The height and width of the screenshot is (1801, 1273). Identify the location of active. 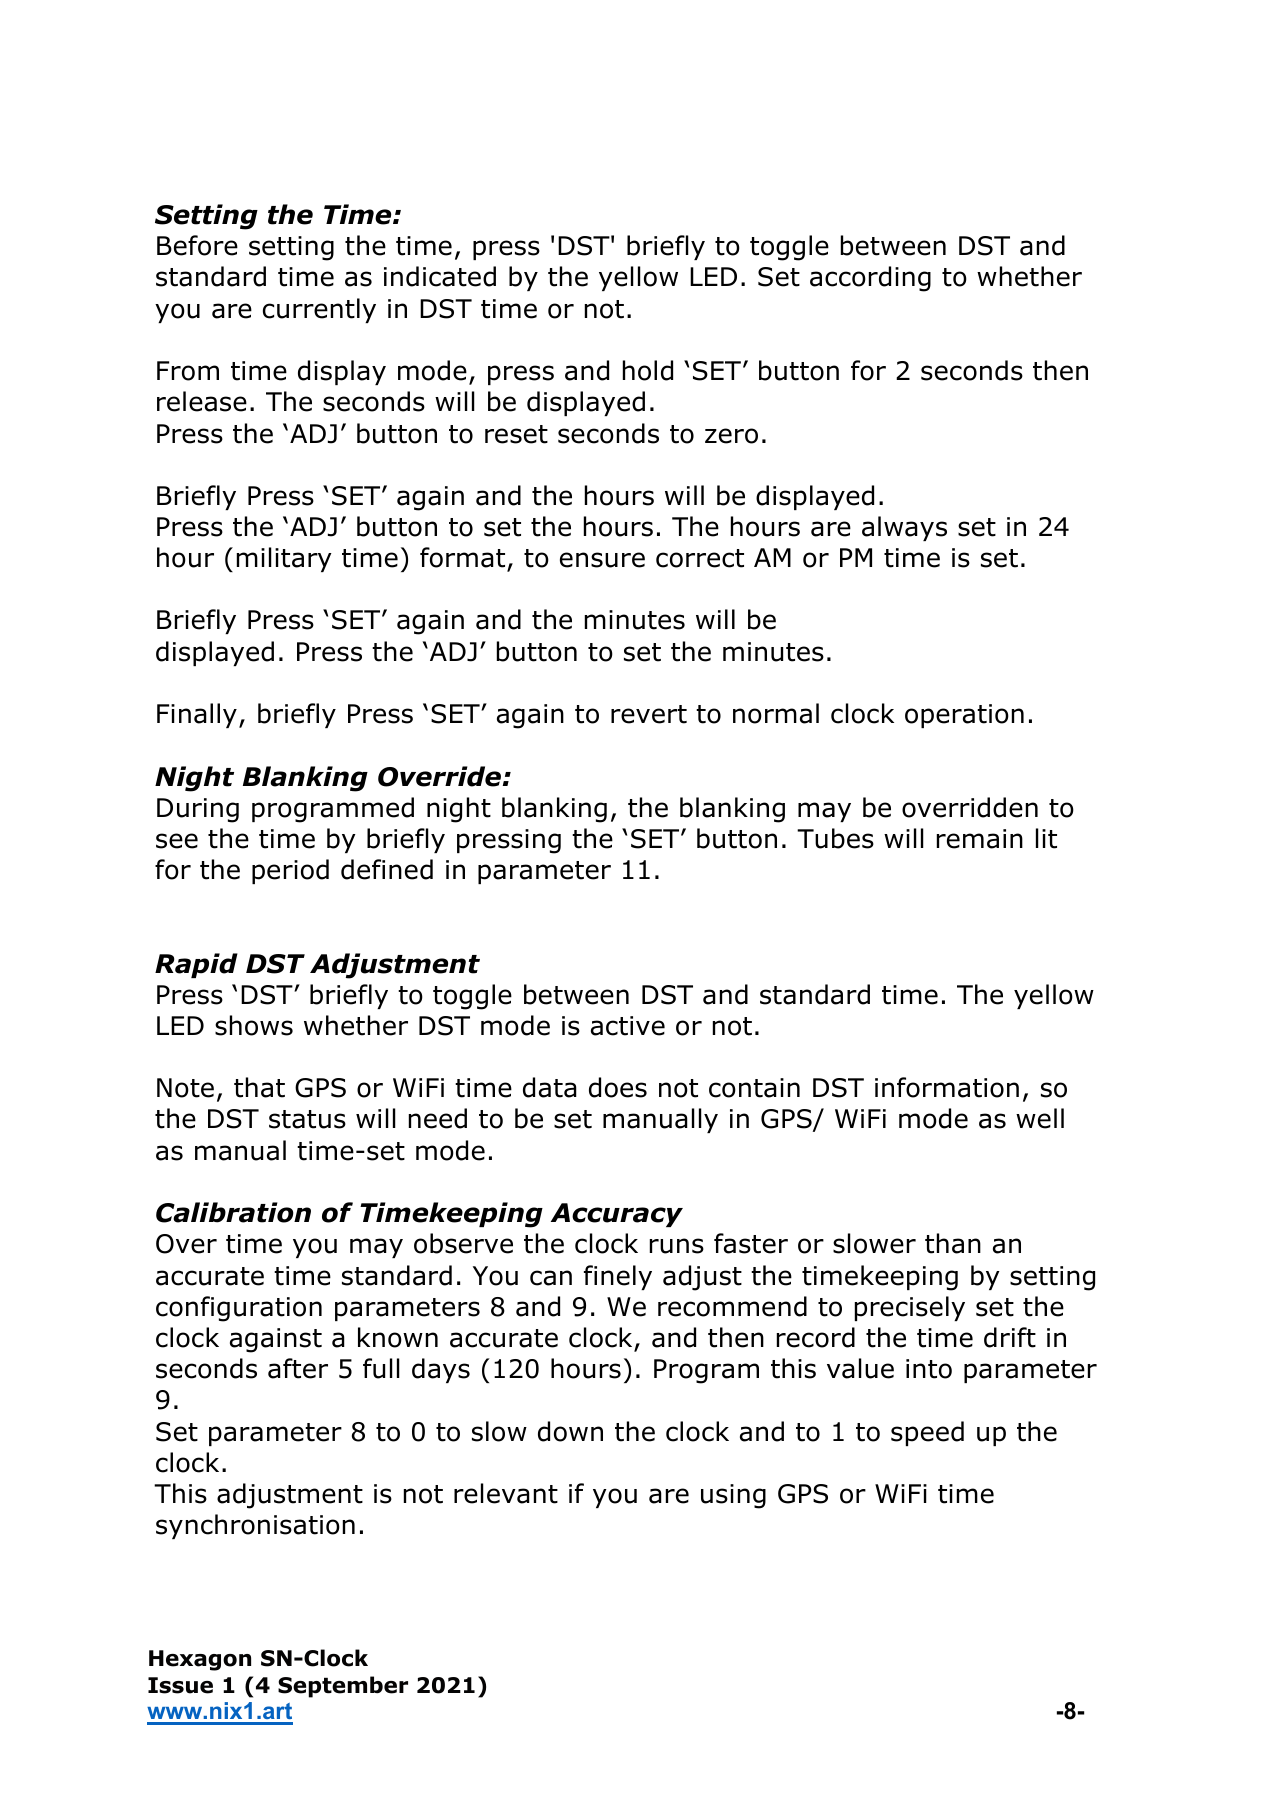
(628, 1026).
